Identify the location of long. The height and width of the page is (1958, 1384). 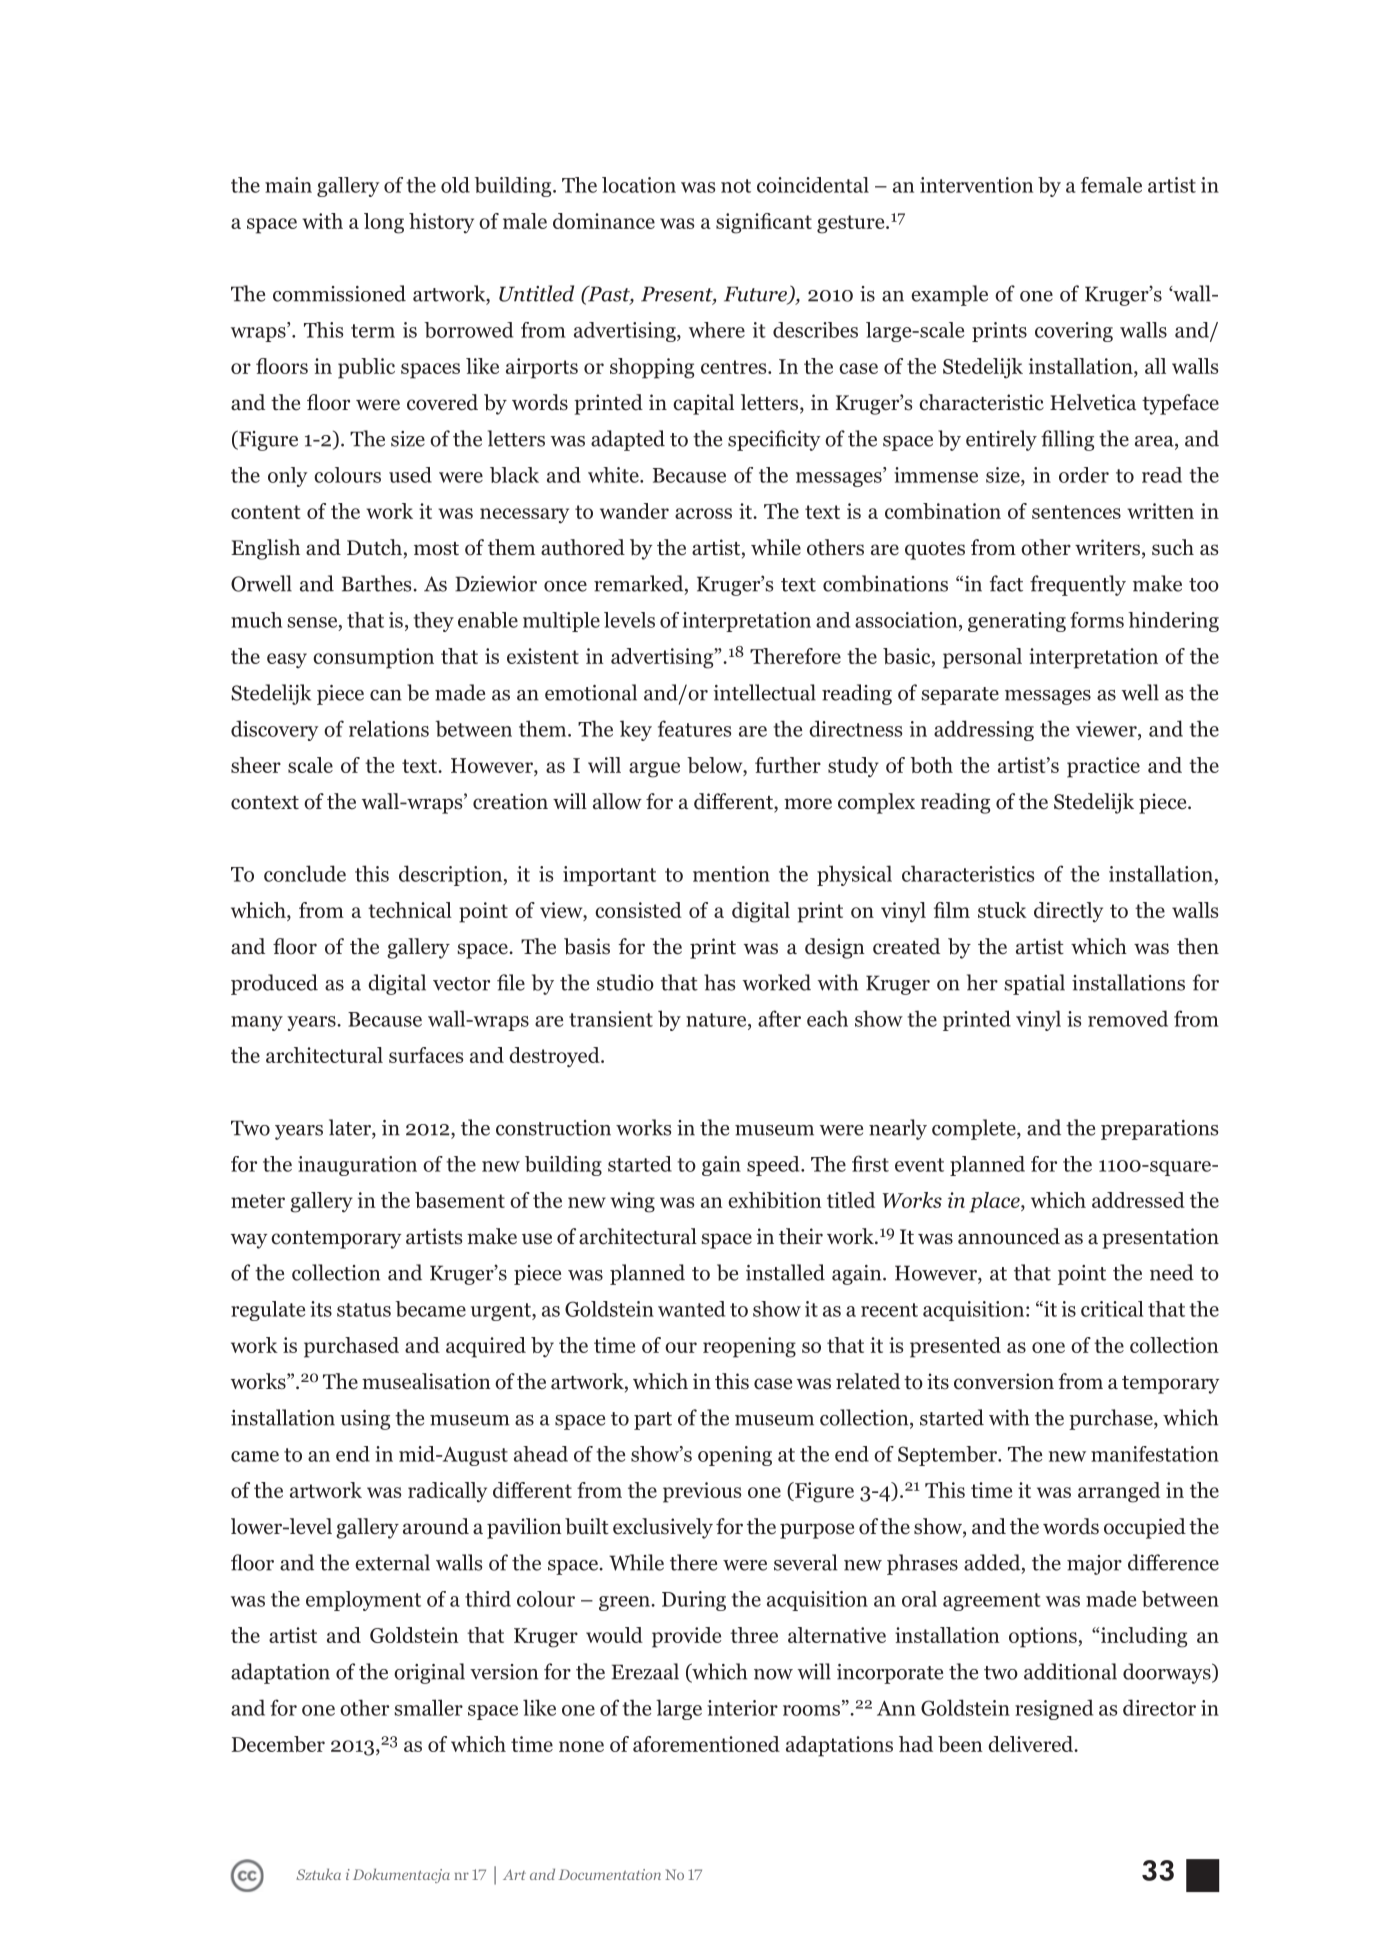
(384, 223).
